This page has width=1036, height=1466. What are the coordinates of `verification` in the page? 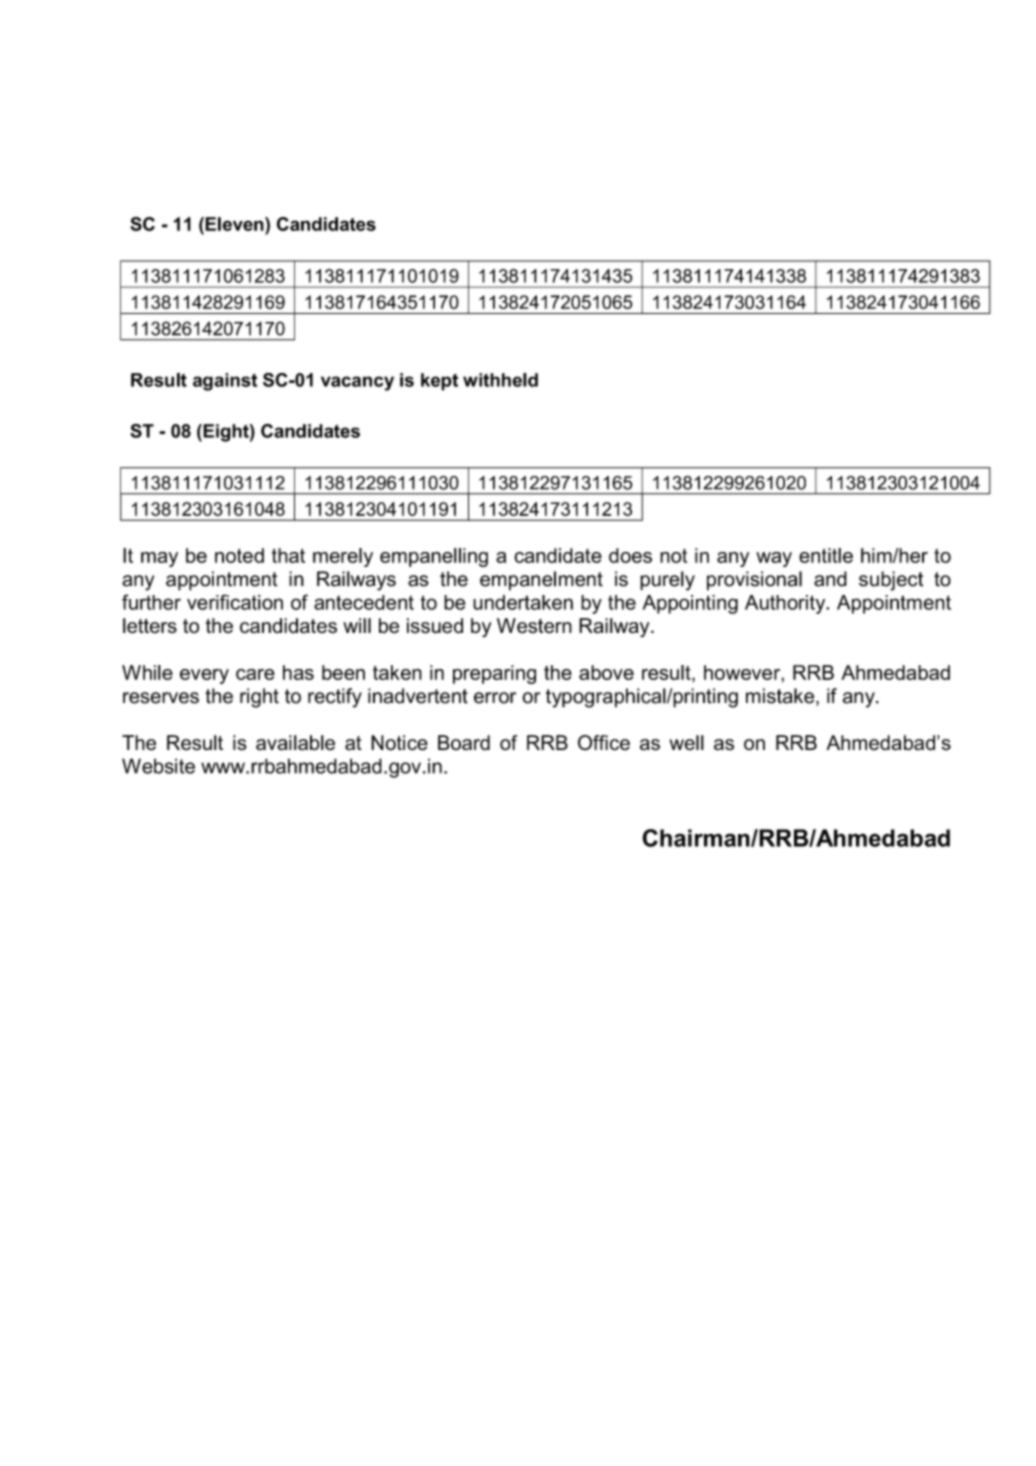 It's located at (235, 602).
